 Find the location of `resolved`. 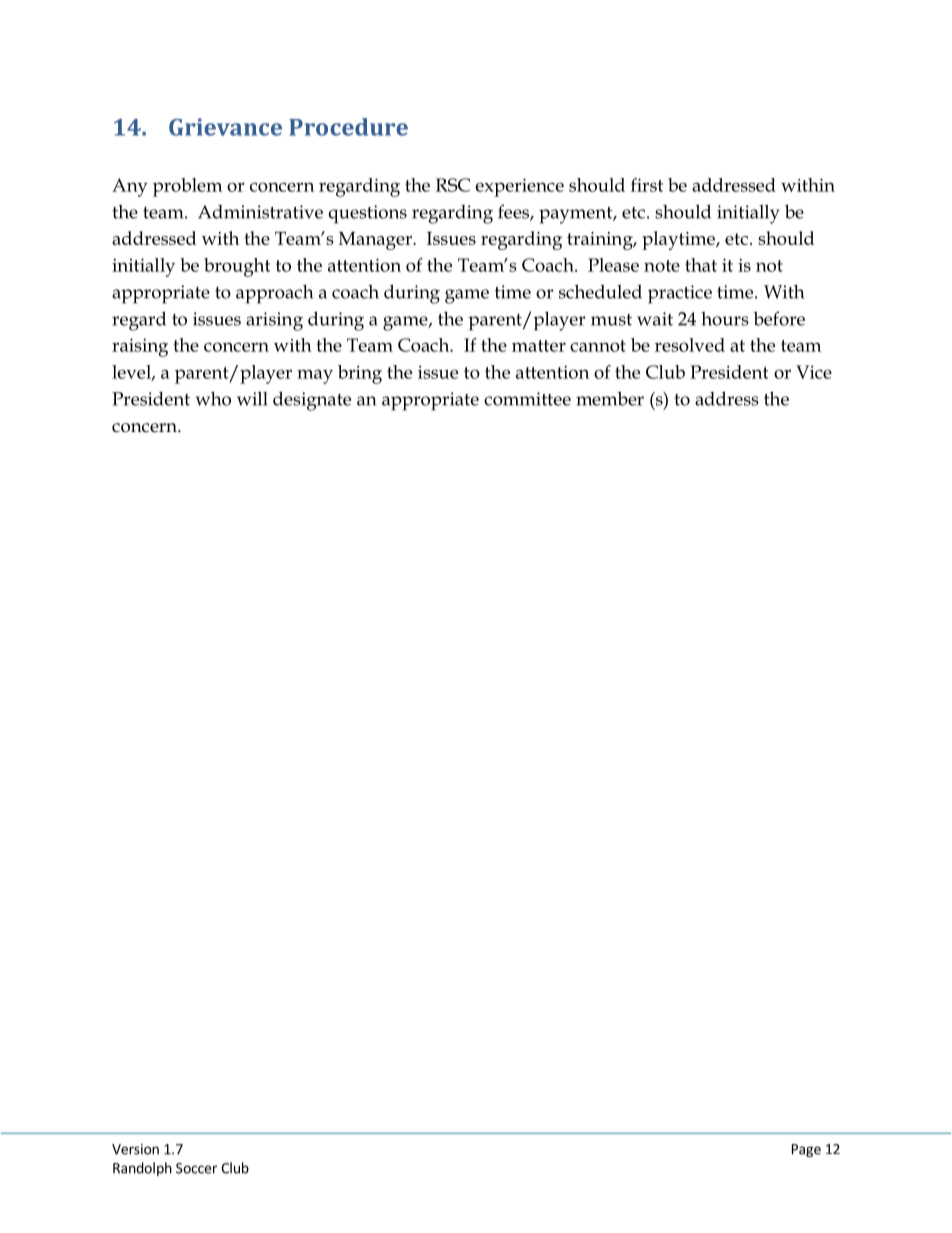

resolved is located at coordinates (690, 345).
